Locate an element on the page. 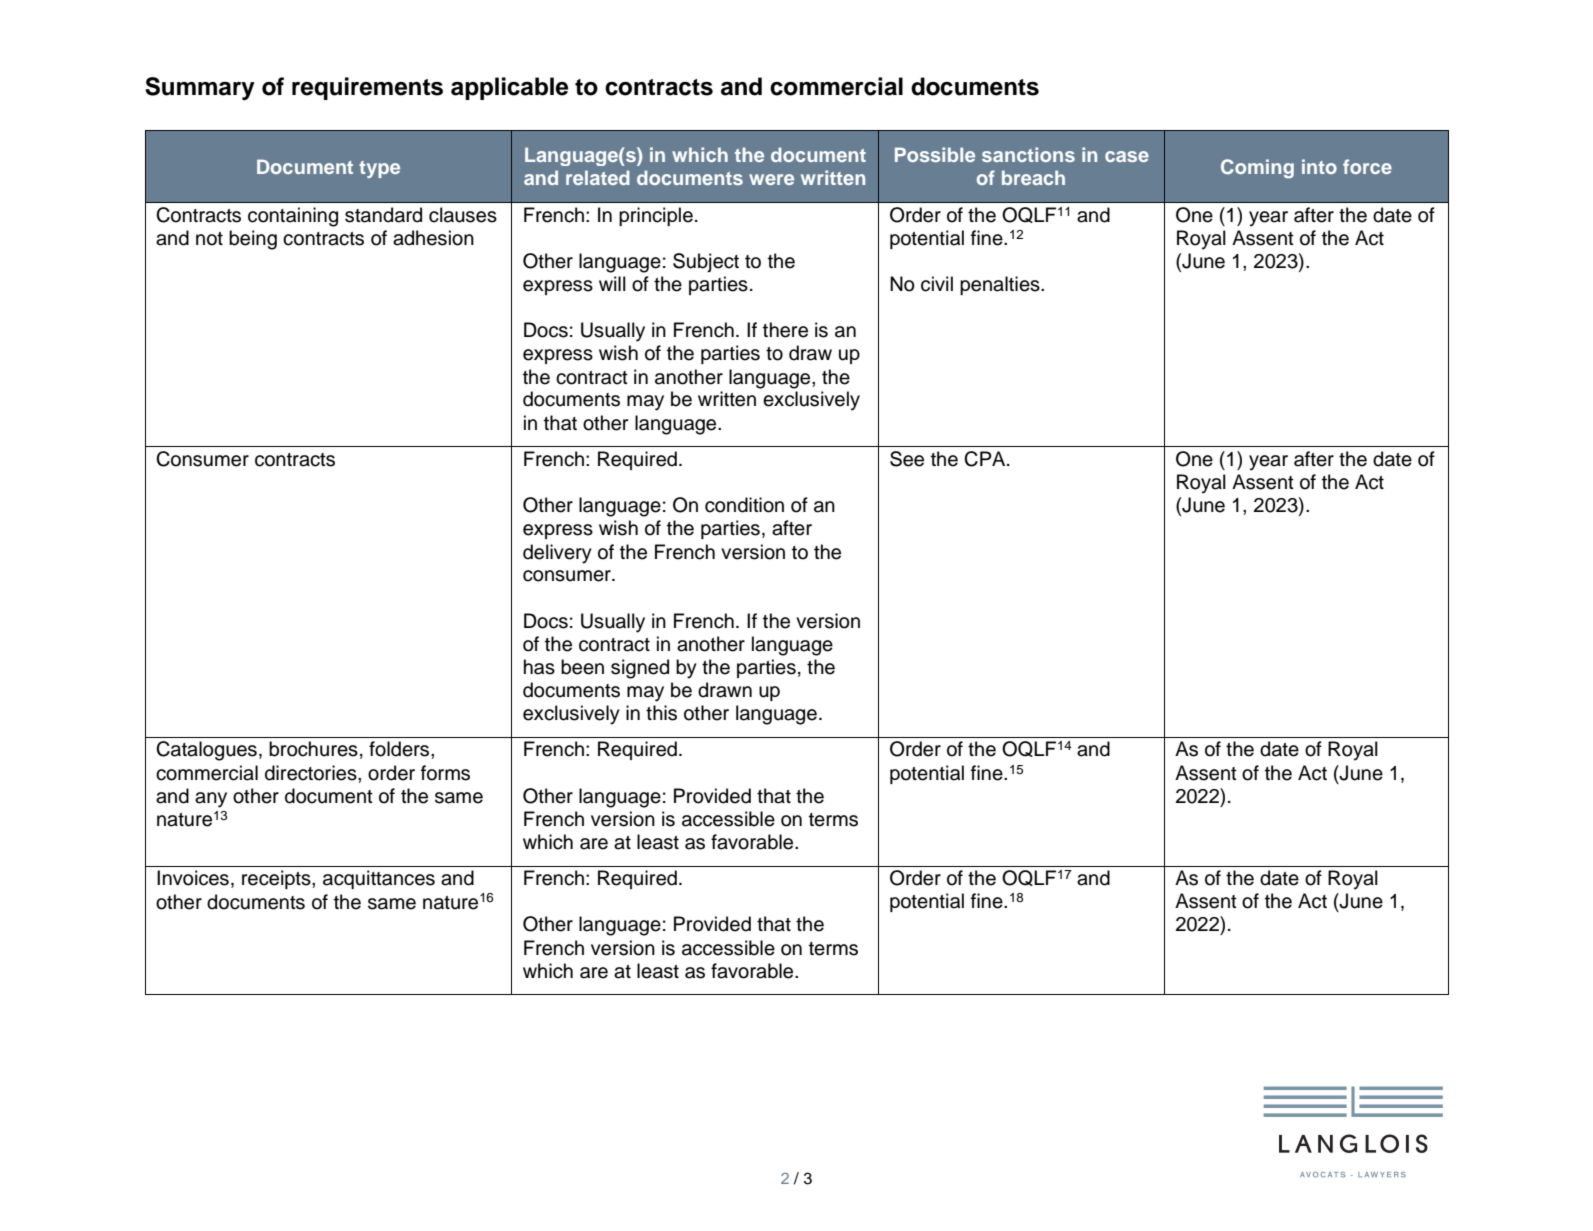  being is located at coordinates (253, 240).
